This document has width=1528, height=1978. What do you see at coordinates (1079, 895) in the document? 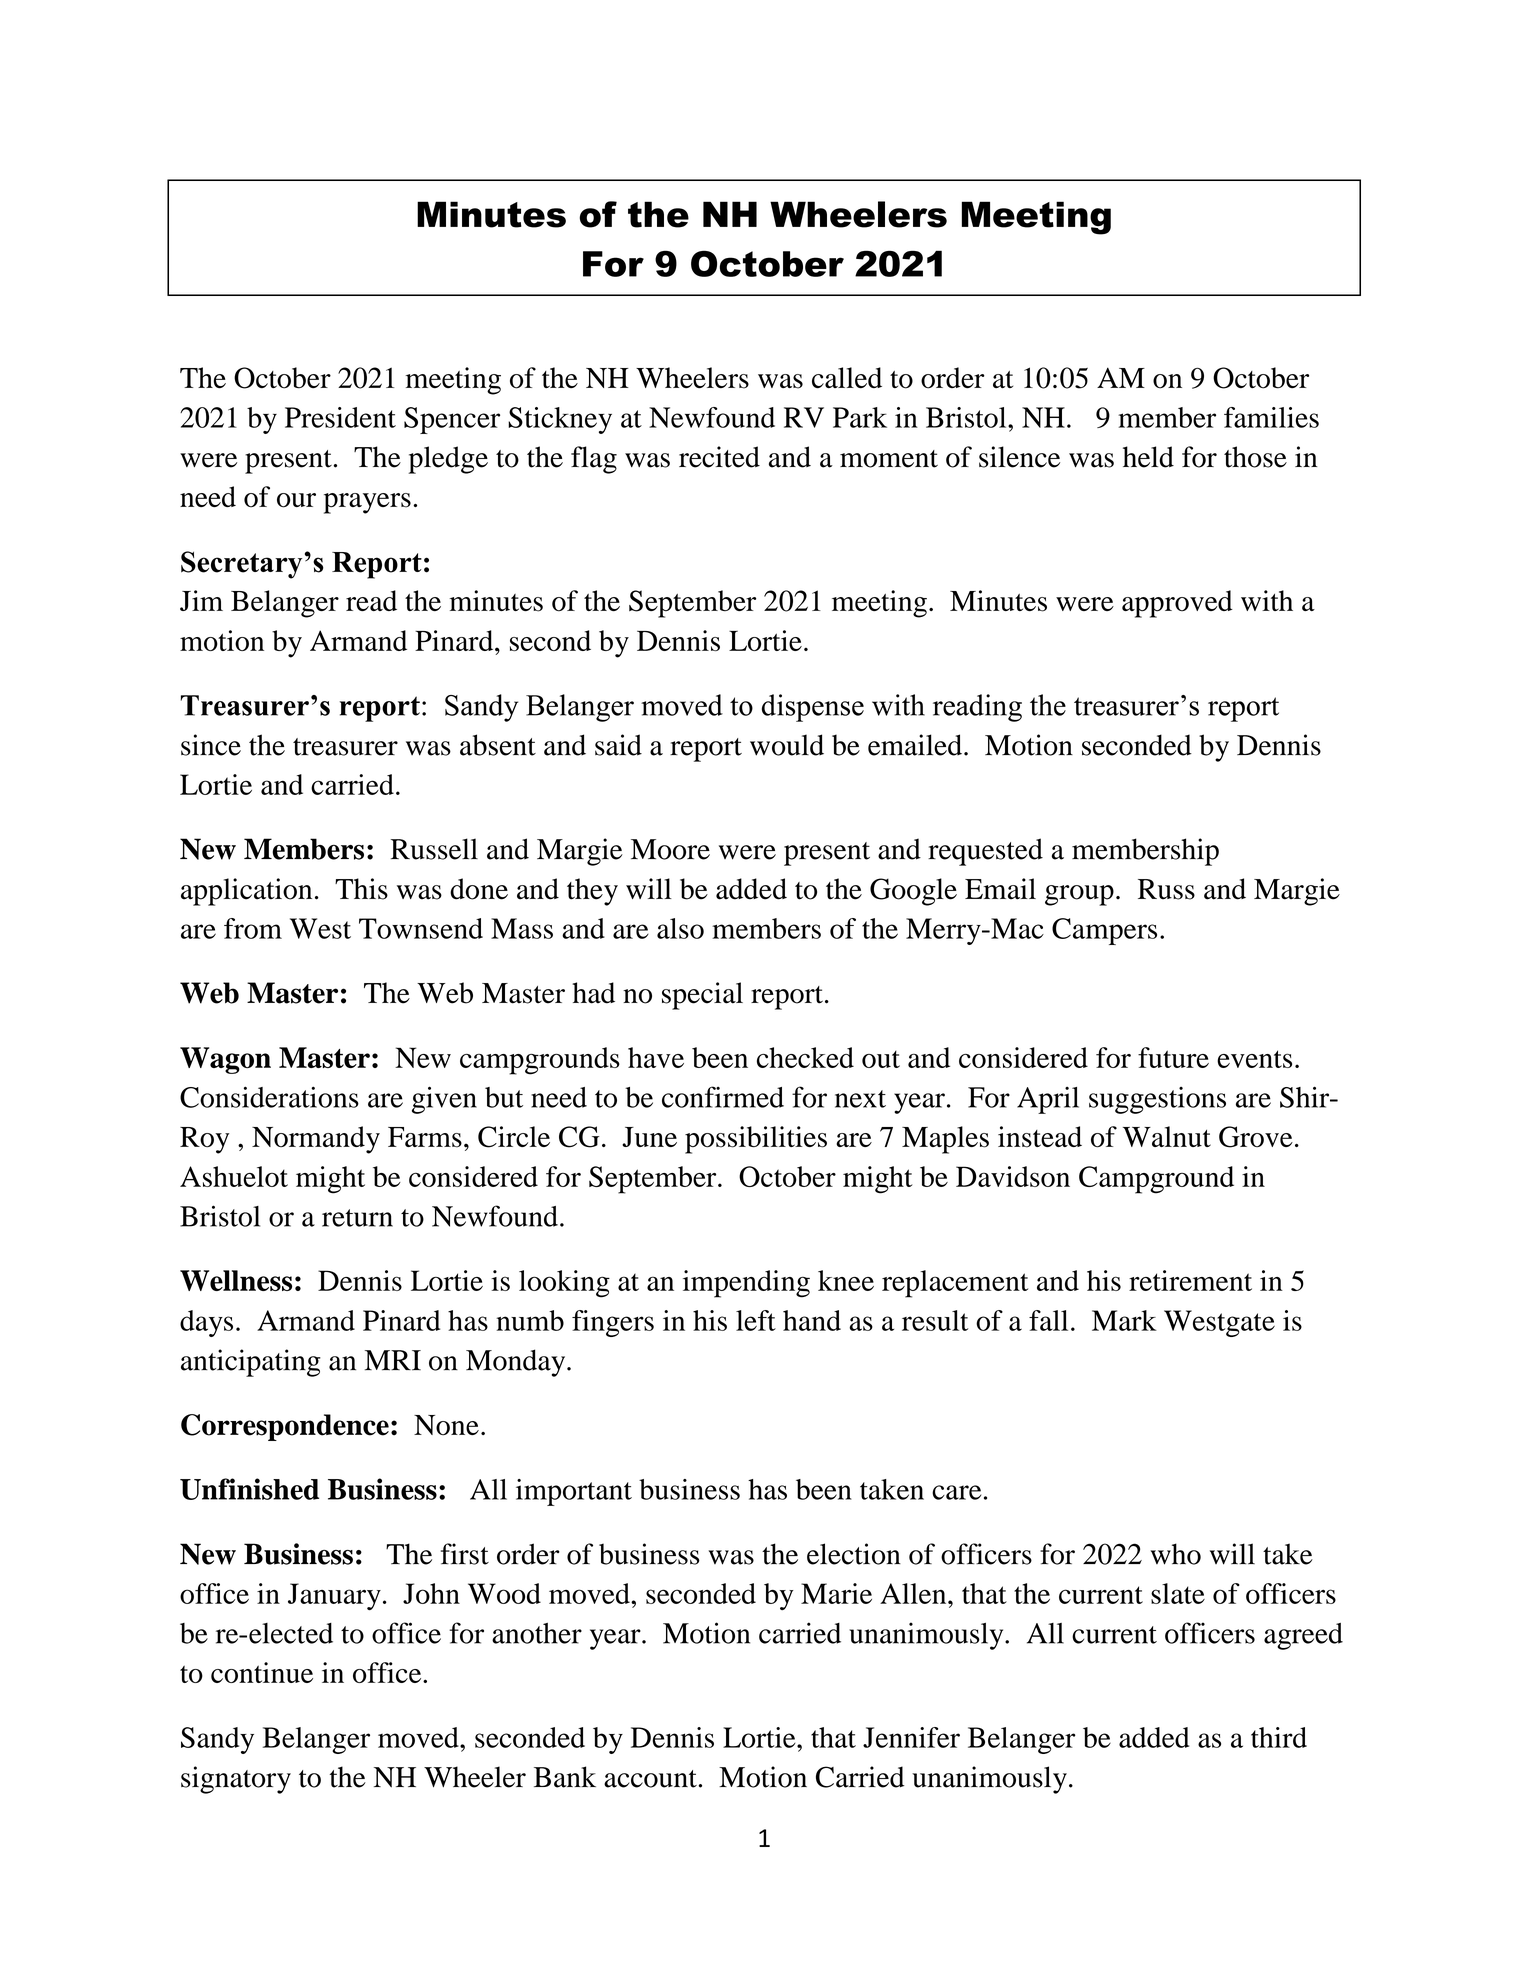
I see `group` at bounding box center [1079, 895].
